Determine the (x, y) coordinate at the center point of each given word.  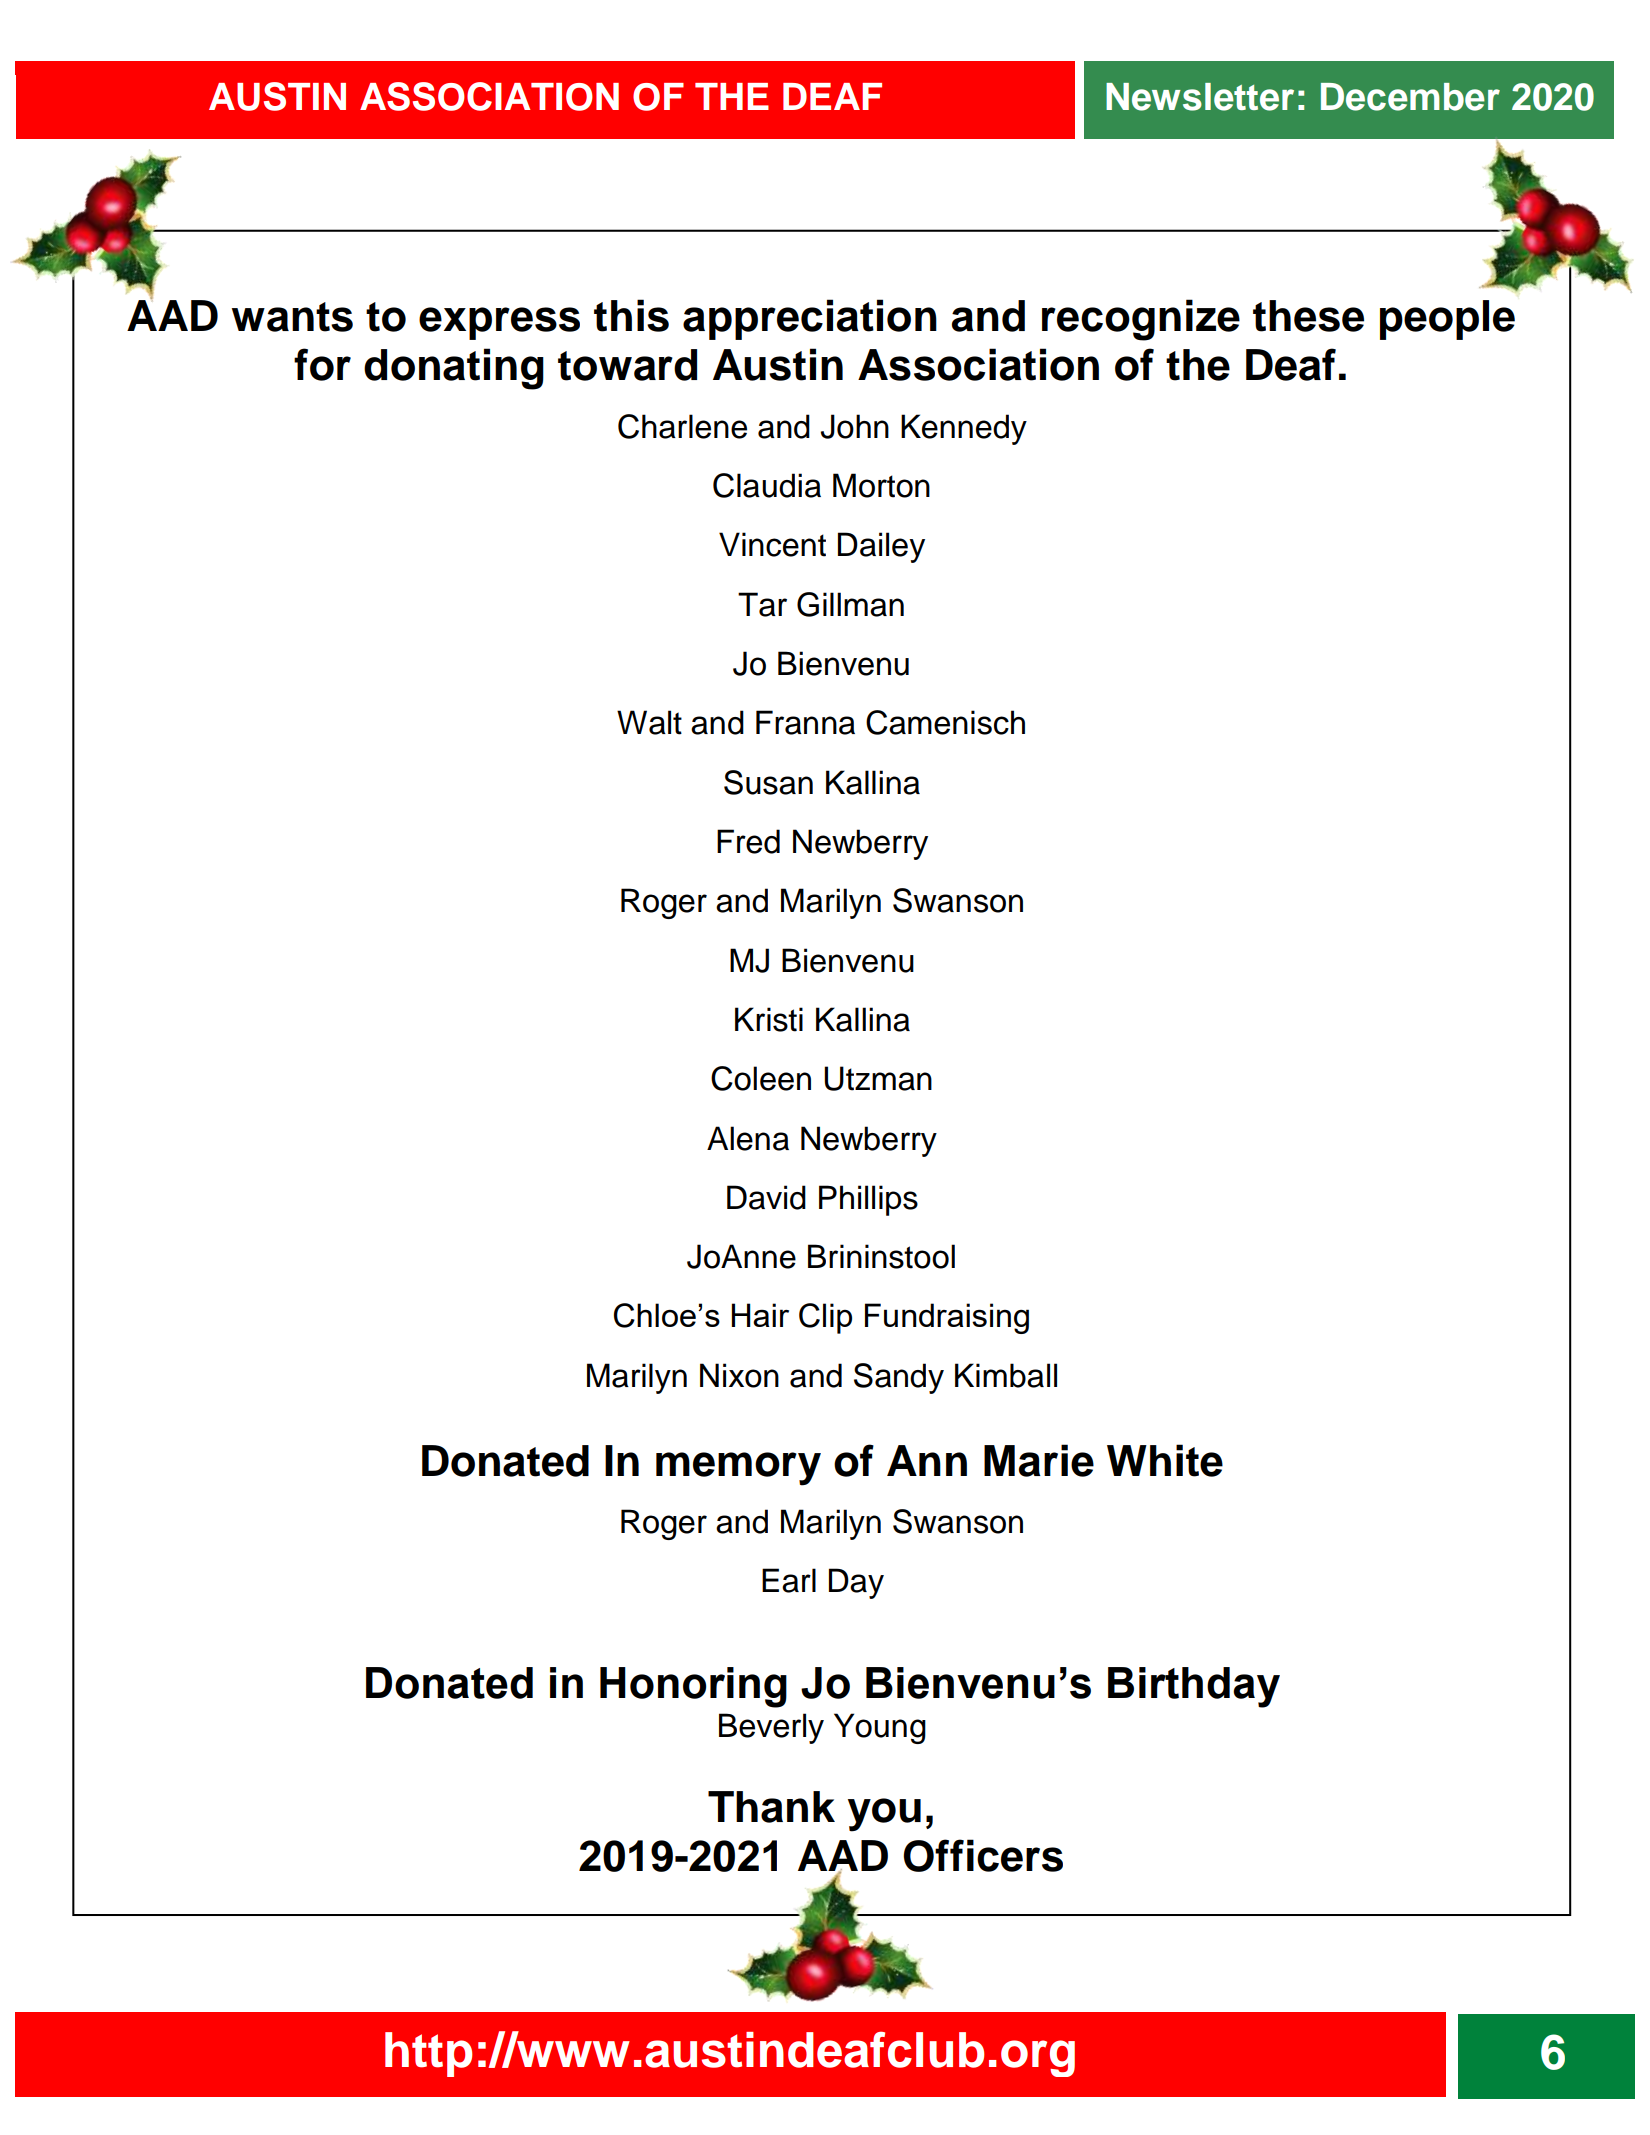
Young (880, 1728)
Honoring (693, 1687)
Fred (748, 841)
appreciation (810, 319)
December (1410, 97)
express (499, 323)
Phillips (868, 1200)
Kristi (769, 1019)
